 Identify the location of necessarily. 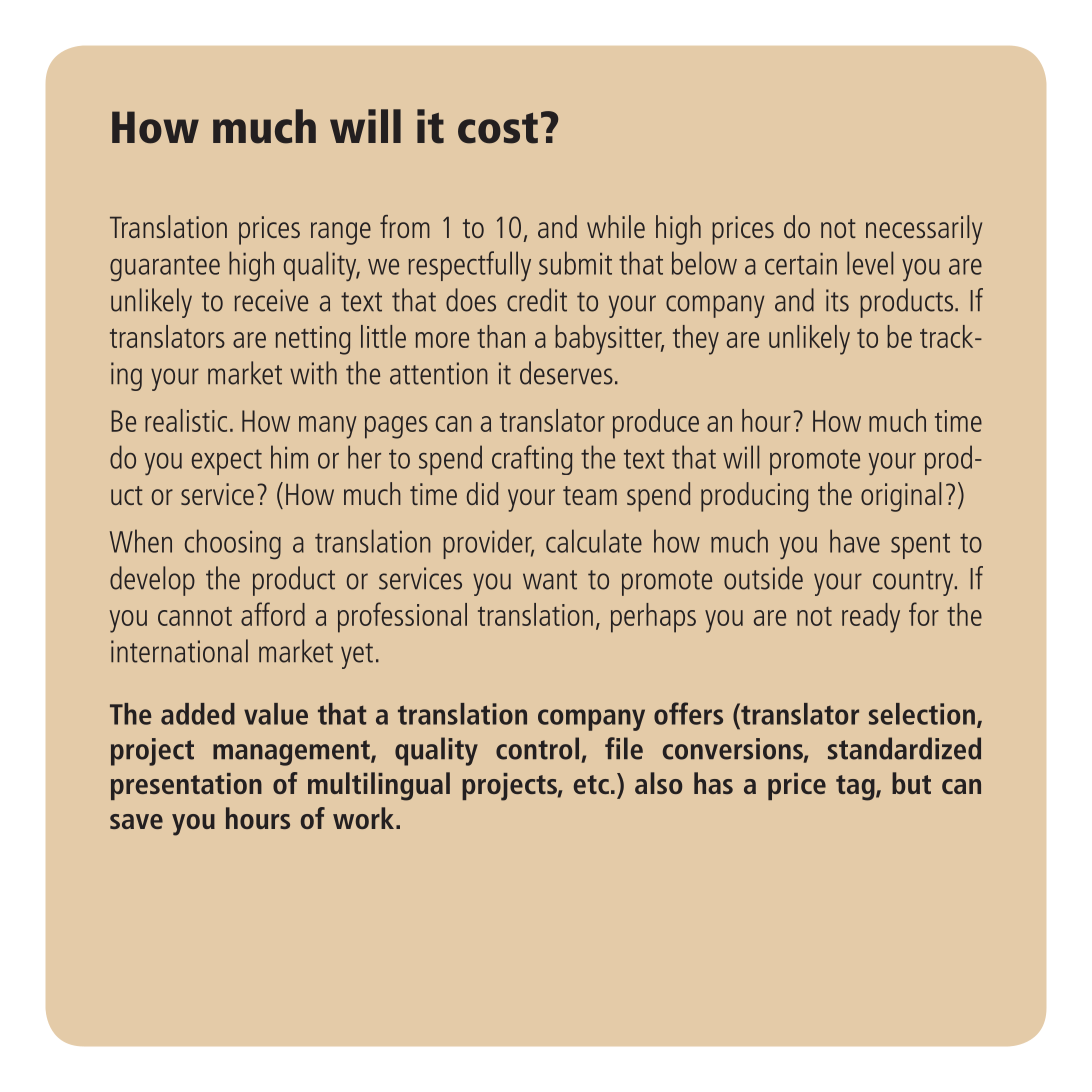
(924, 230).
